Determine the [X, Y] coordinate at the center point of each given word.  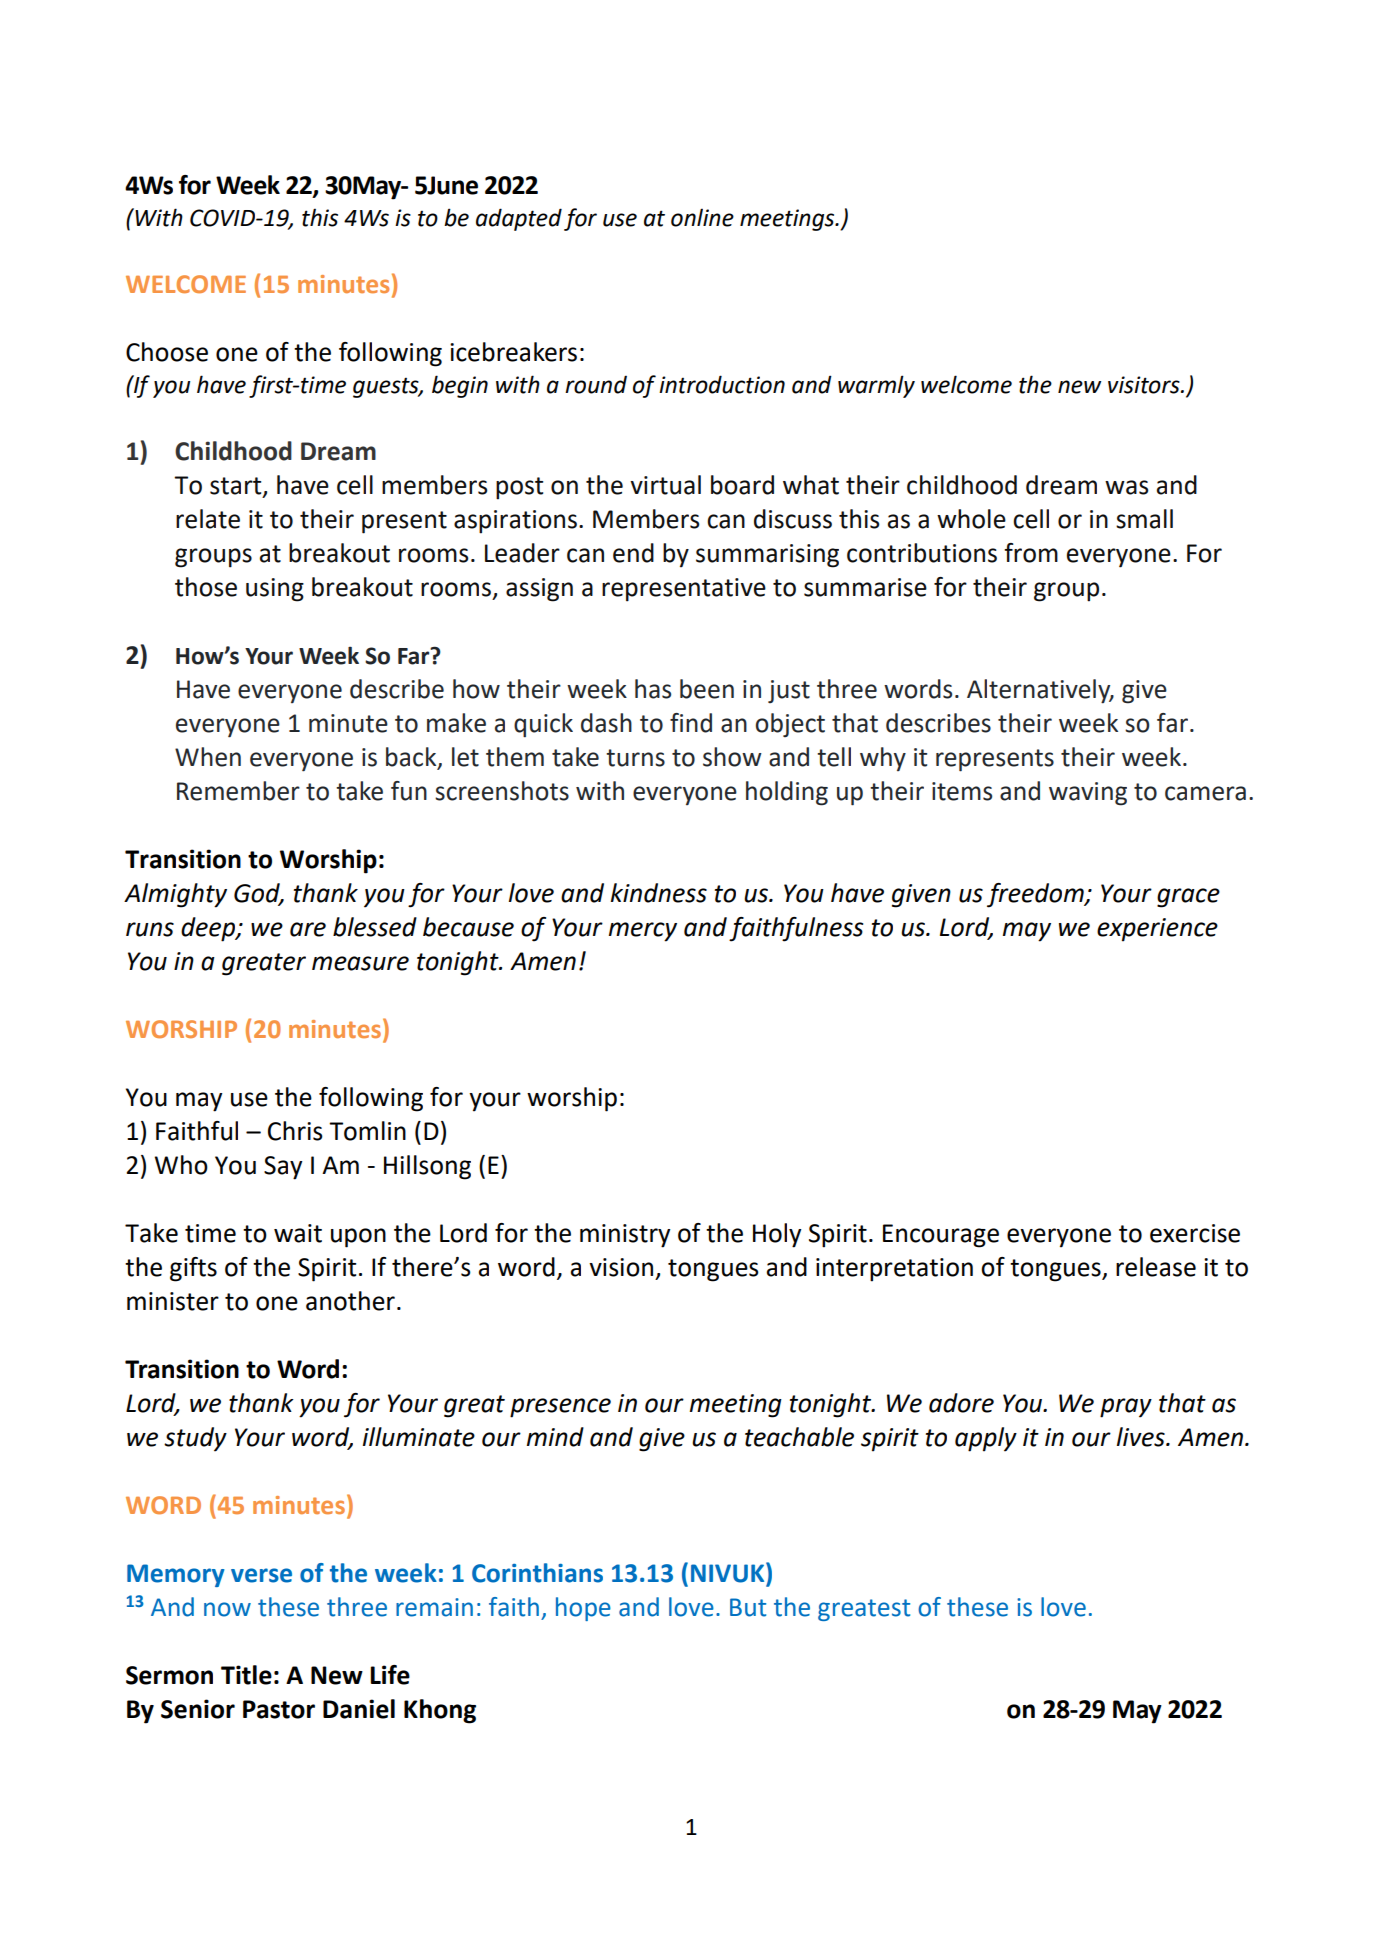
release [1156, 1267]
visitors [1145, 385]
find [691, 723]
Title [246, 1675]
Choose [167, 352]
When [208, 757]
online [702, 217]
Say [283, 1168]
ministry [625, 1236]
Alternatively [1040, 691]
